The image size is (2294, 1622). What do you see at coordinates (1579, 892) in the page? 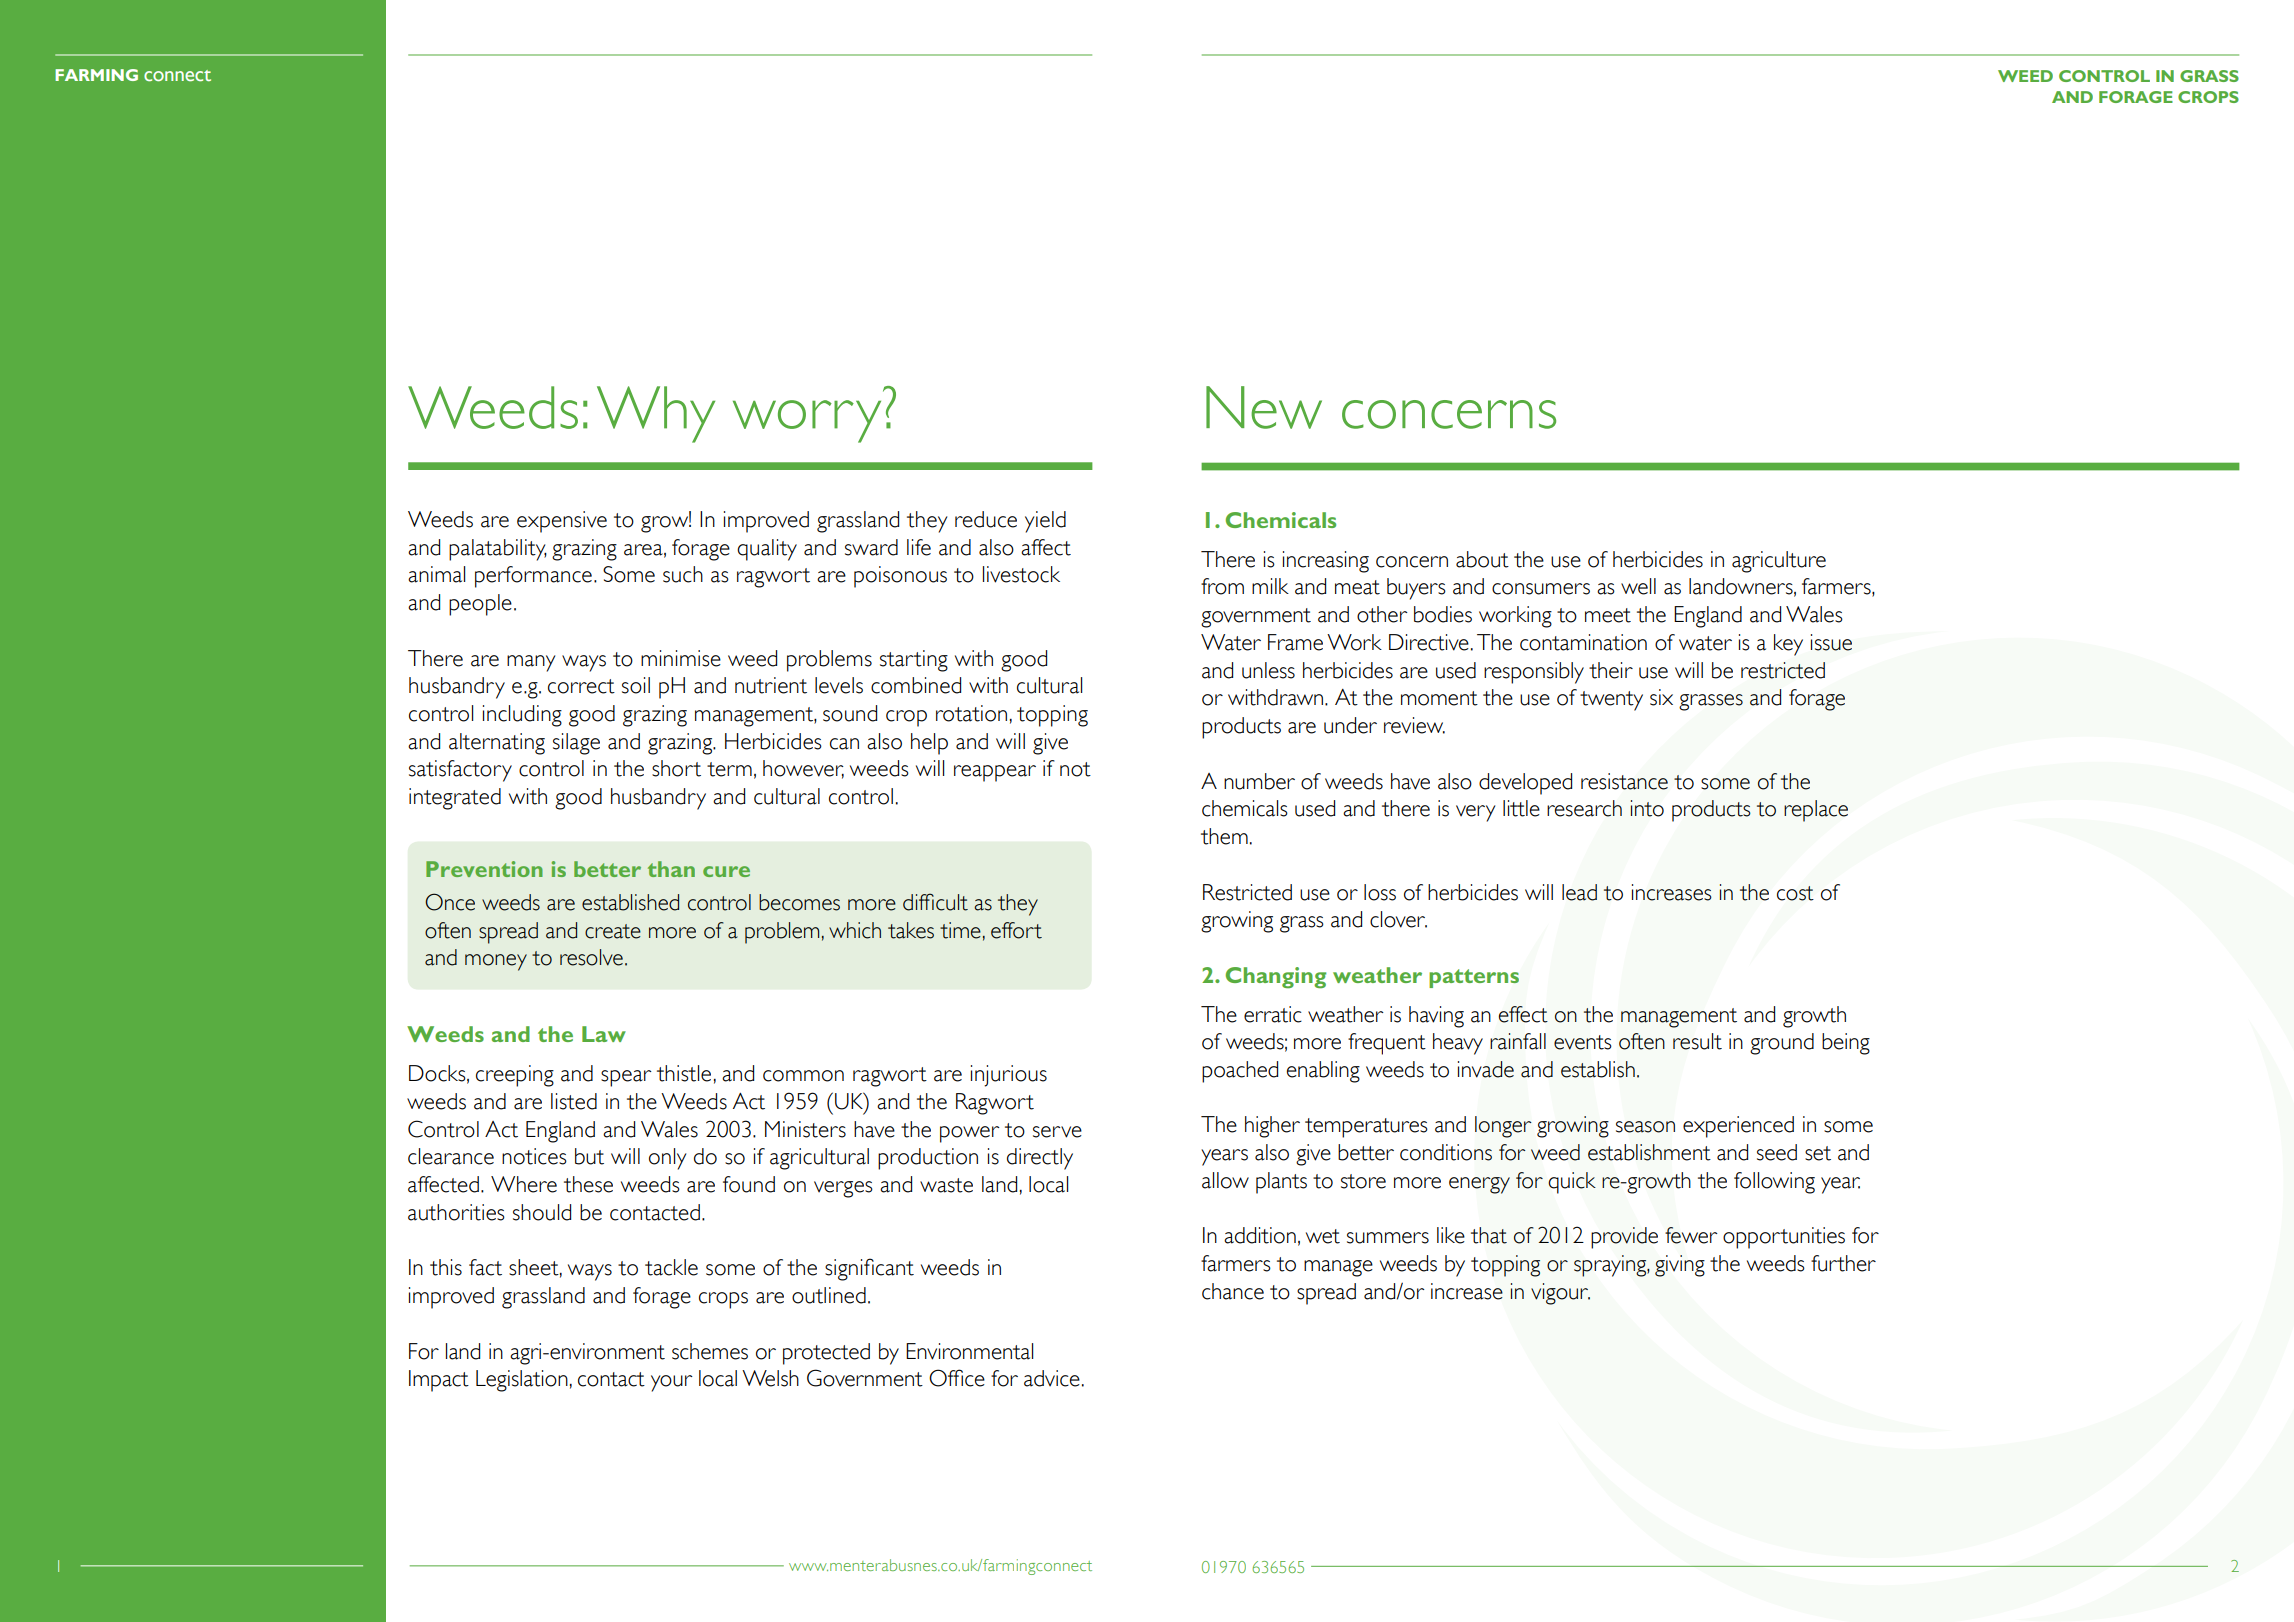
I see `lead` at bounding box center [1579, 892].
